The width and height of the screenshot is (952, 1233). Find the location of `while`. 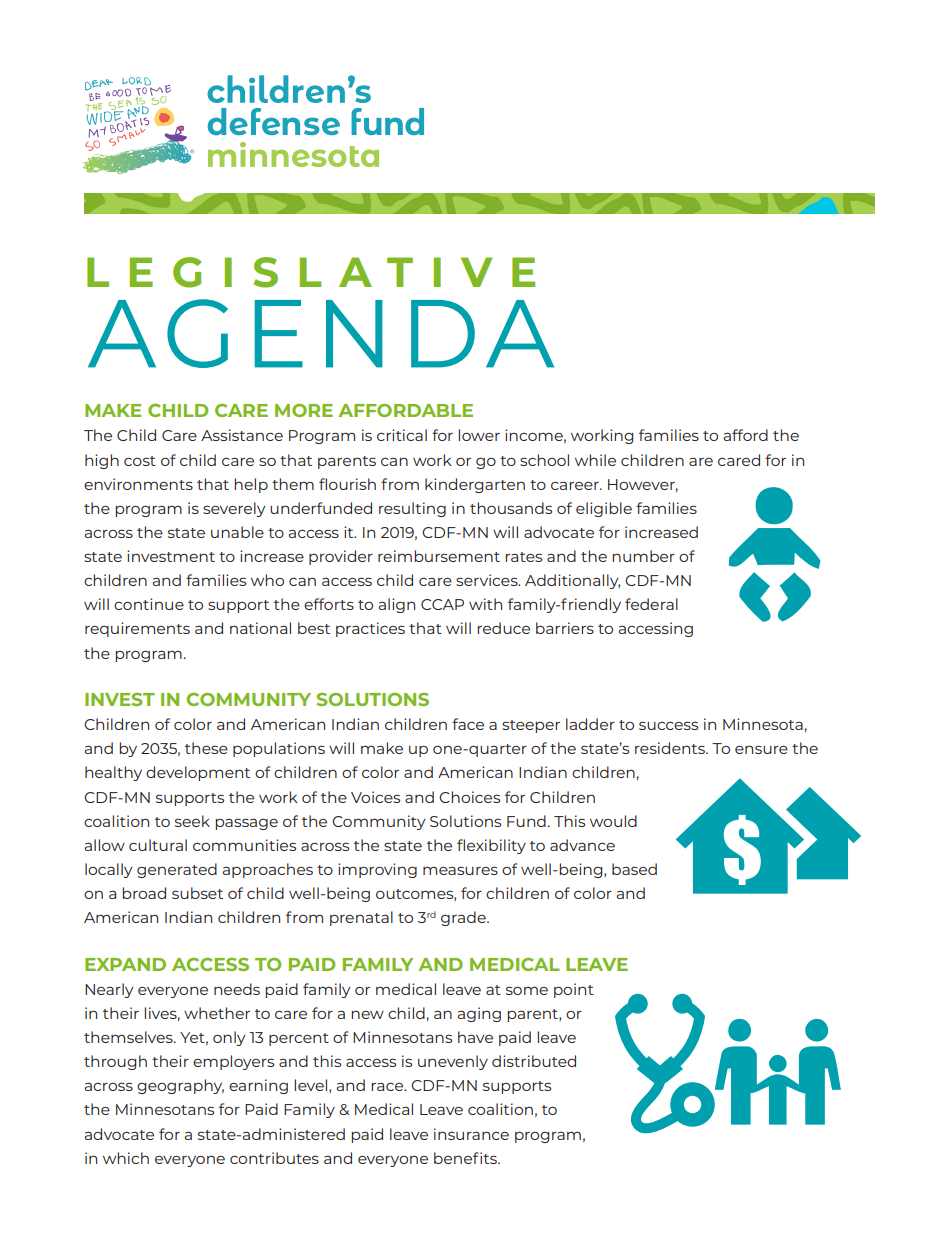

while is located at coordinates (595, 460).
